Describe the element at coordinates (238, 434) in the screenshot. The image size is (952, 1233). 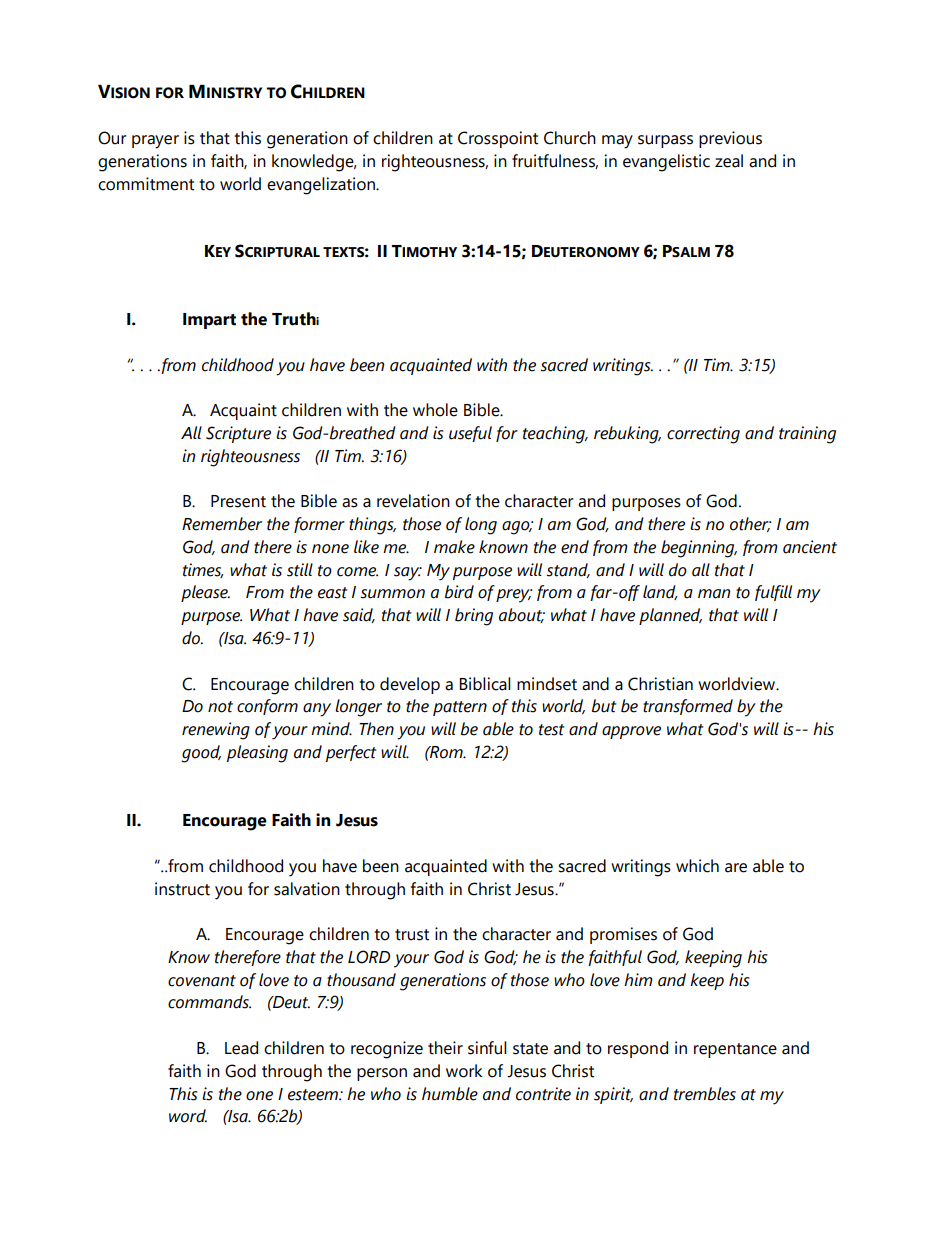
I see `Scripture` at that location.
